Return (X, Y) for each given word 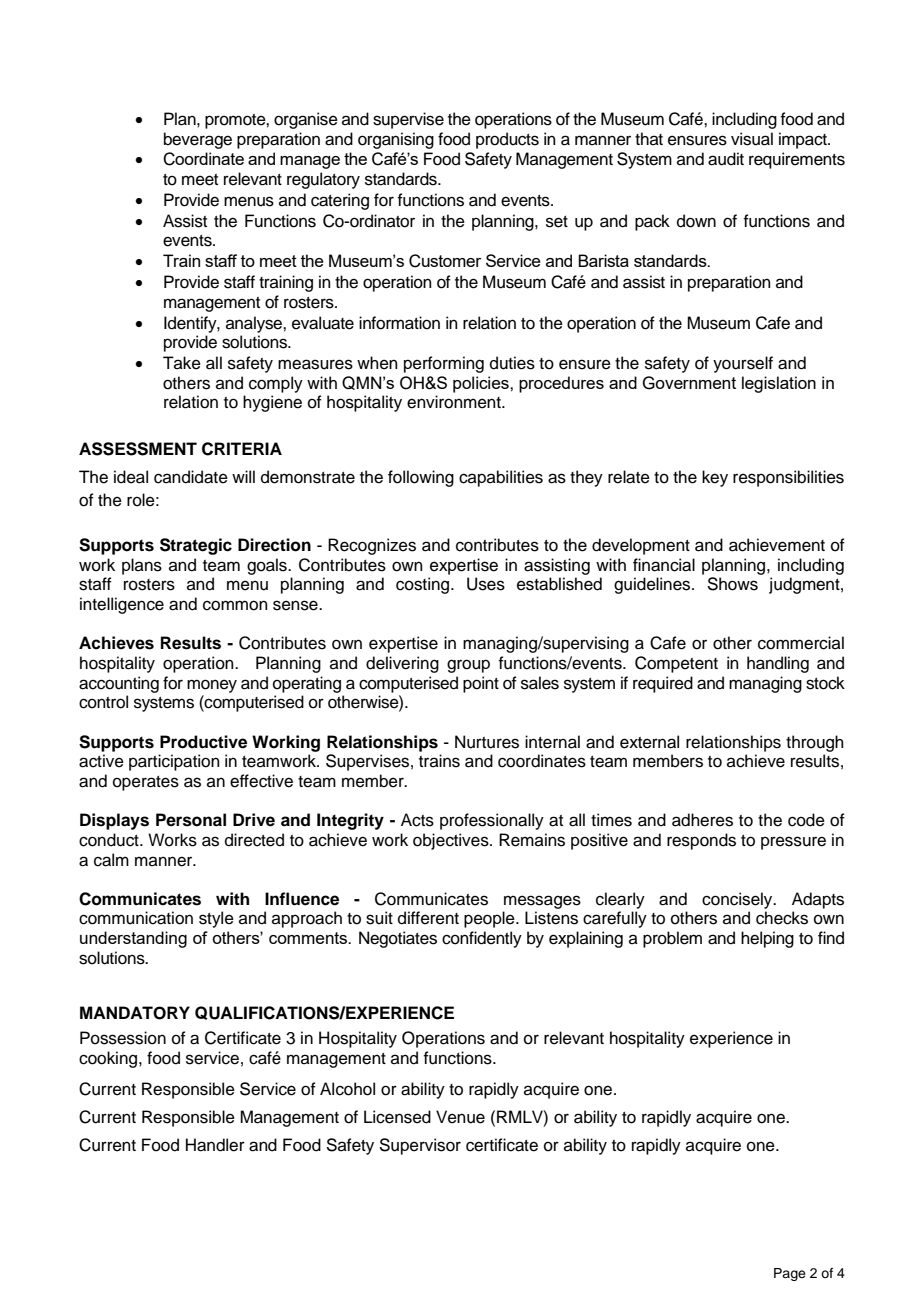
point (481, 684)
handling (778, 664)
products (507, 140)
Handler (215, 1145)
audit (726, 159)
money (212, 686)
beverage (198, 140)
